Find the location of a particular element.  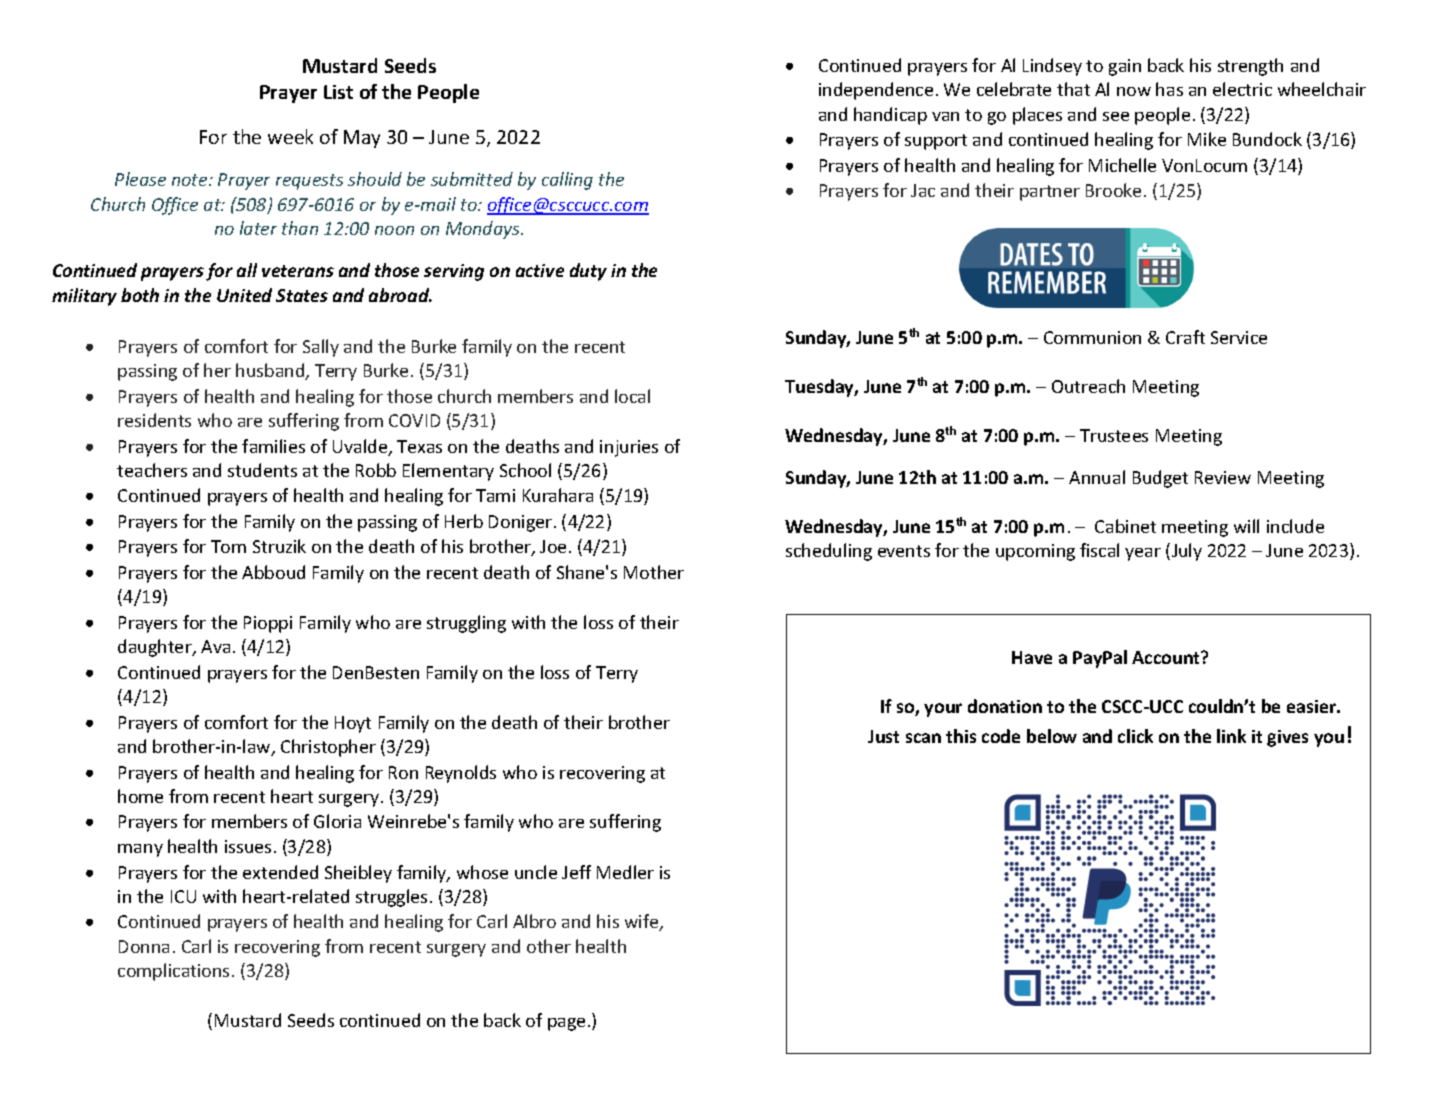

issues is located at coordinates (248, 846).
